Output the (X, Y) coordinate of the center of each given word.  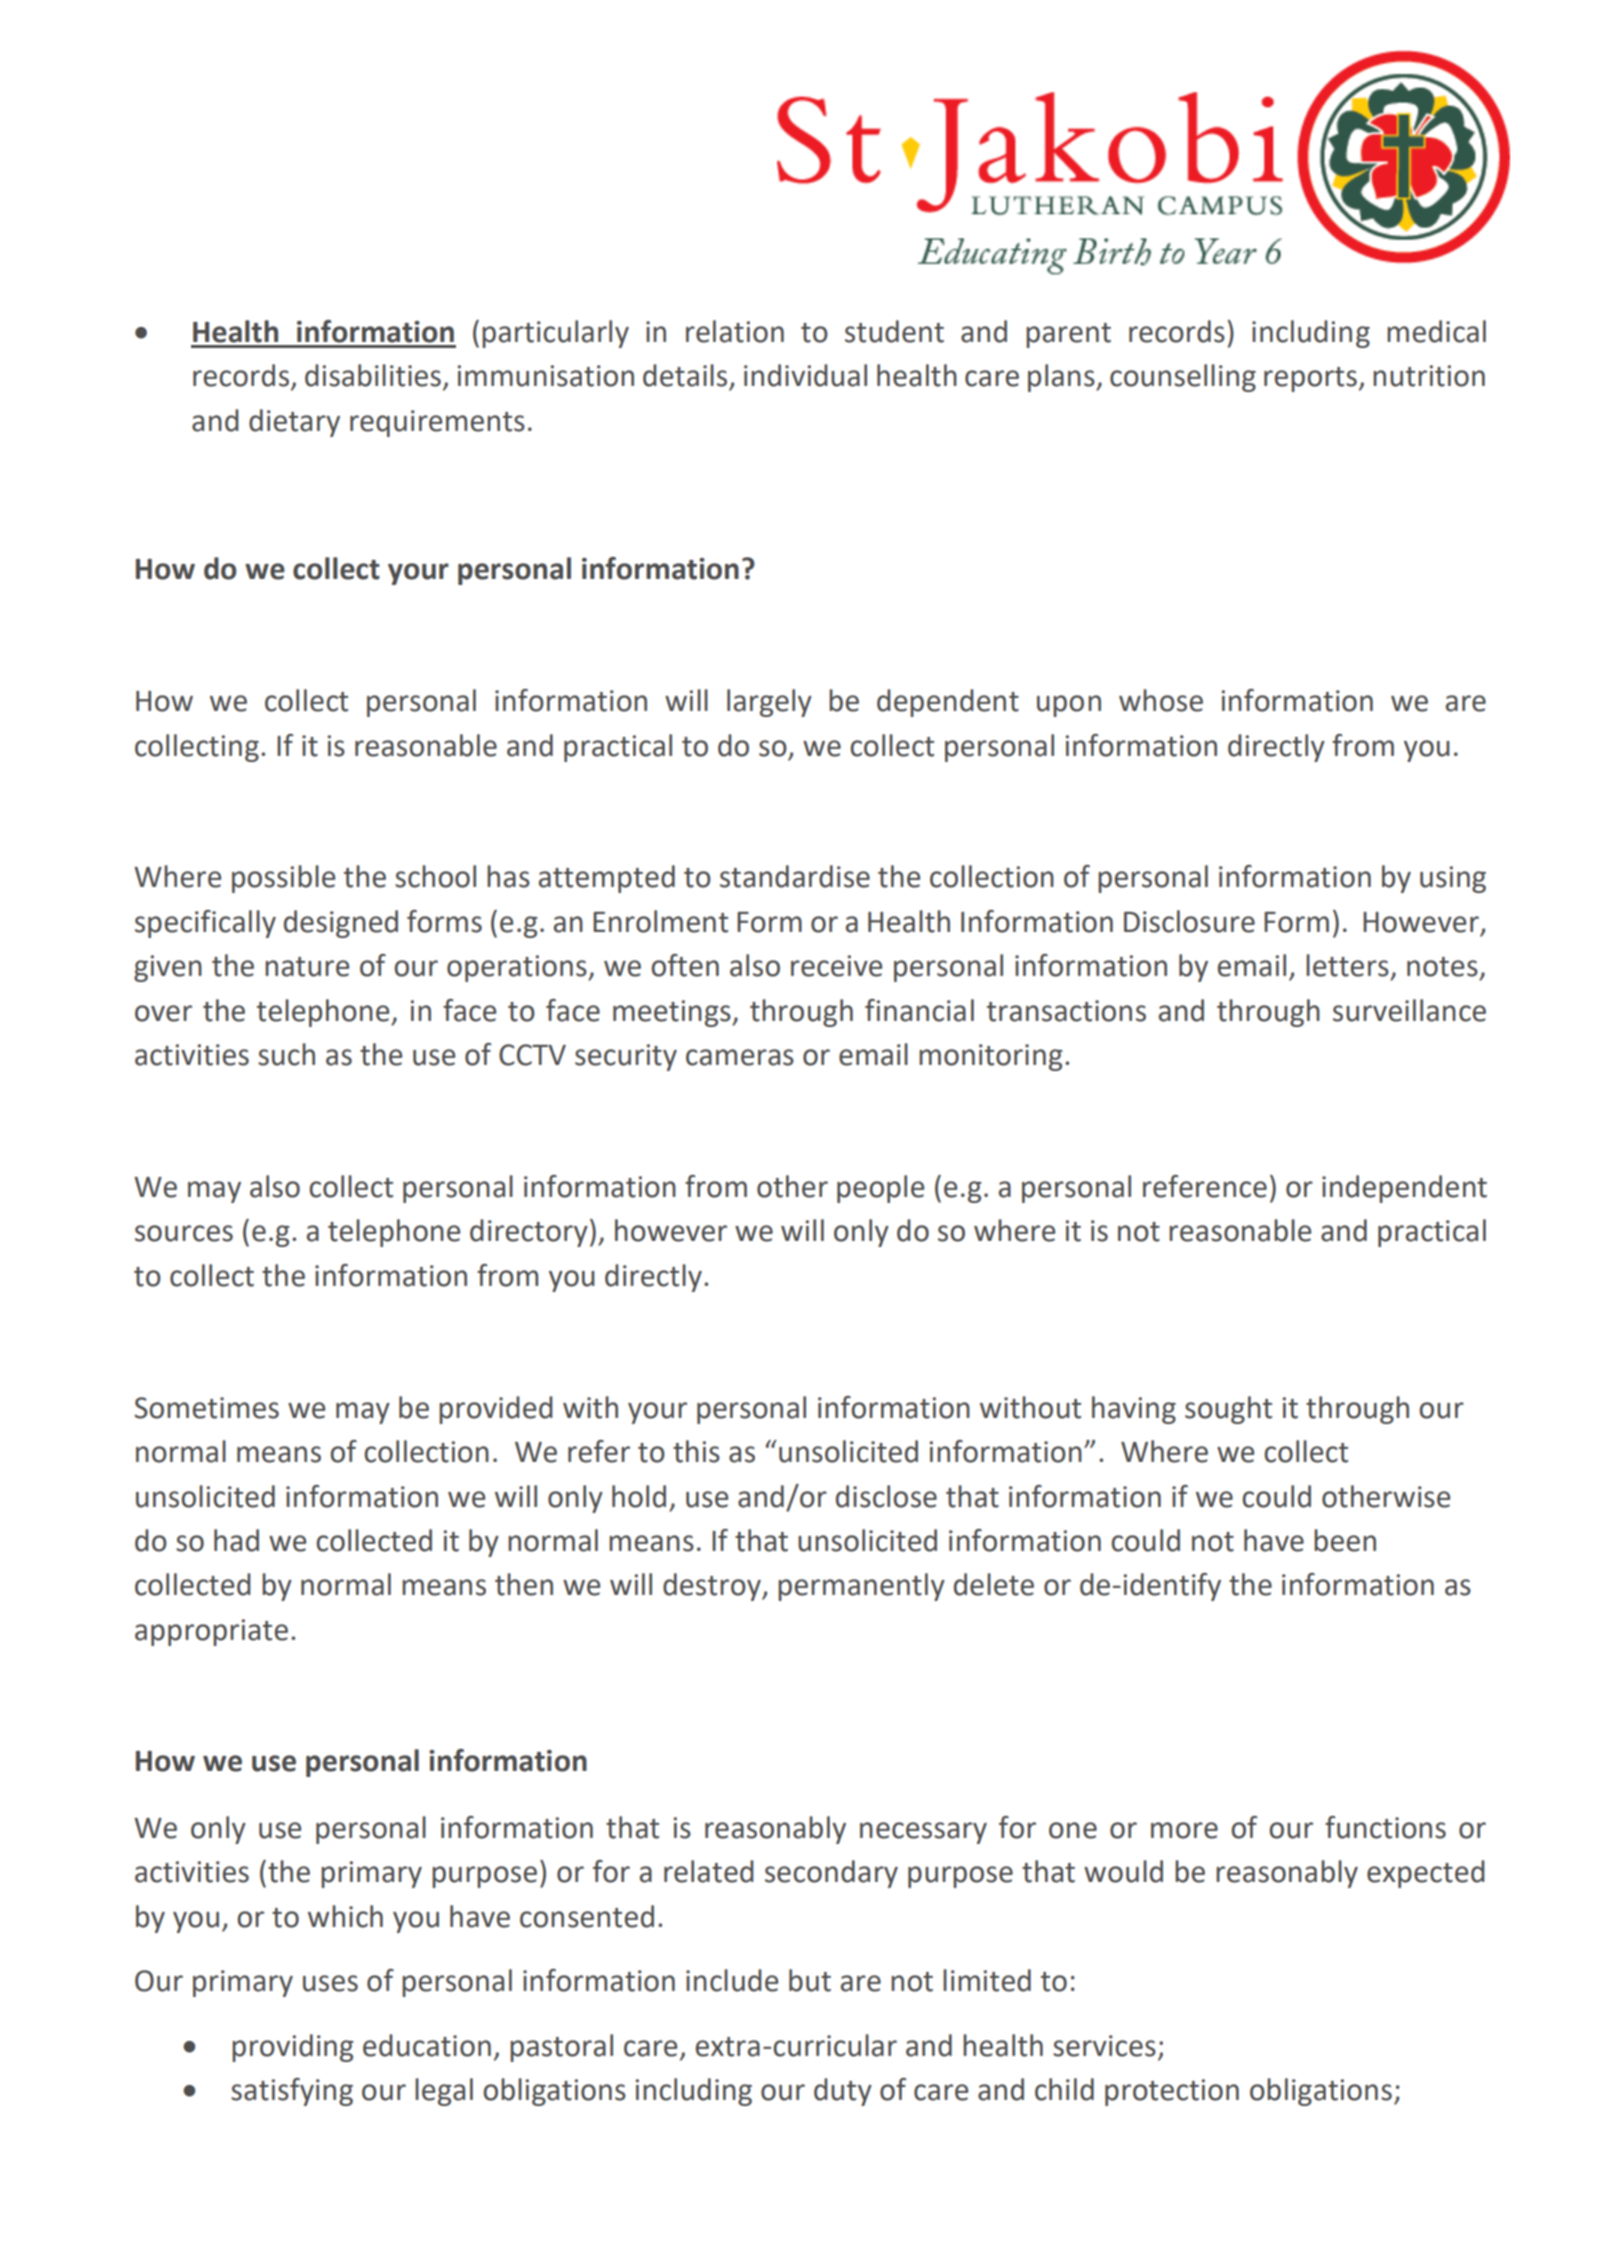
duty (843, 2092)
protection (1172, 2092)
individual (805, 375)
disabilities (373, 375)
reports (1310, 379)
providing (293, 2048)
